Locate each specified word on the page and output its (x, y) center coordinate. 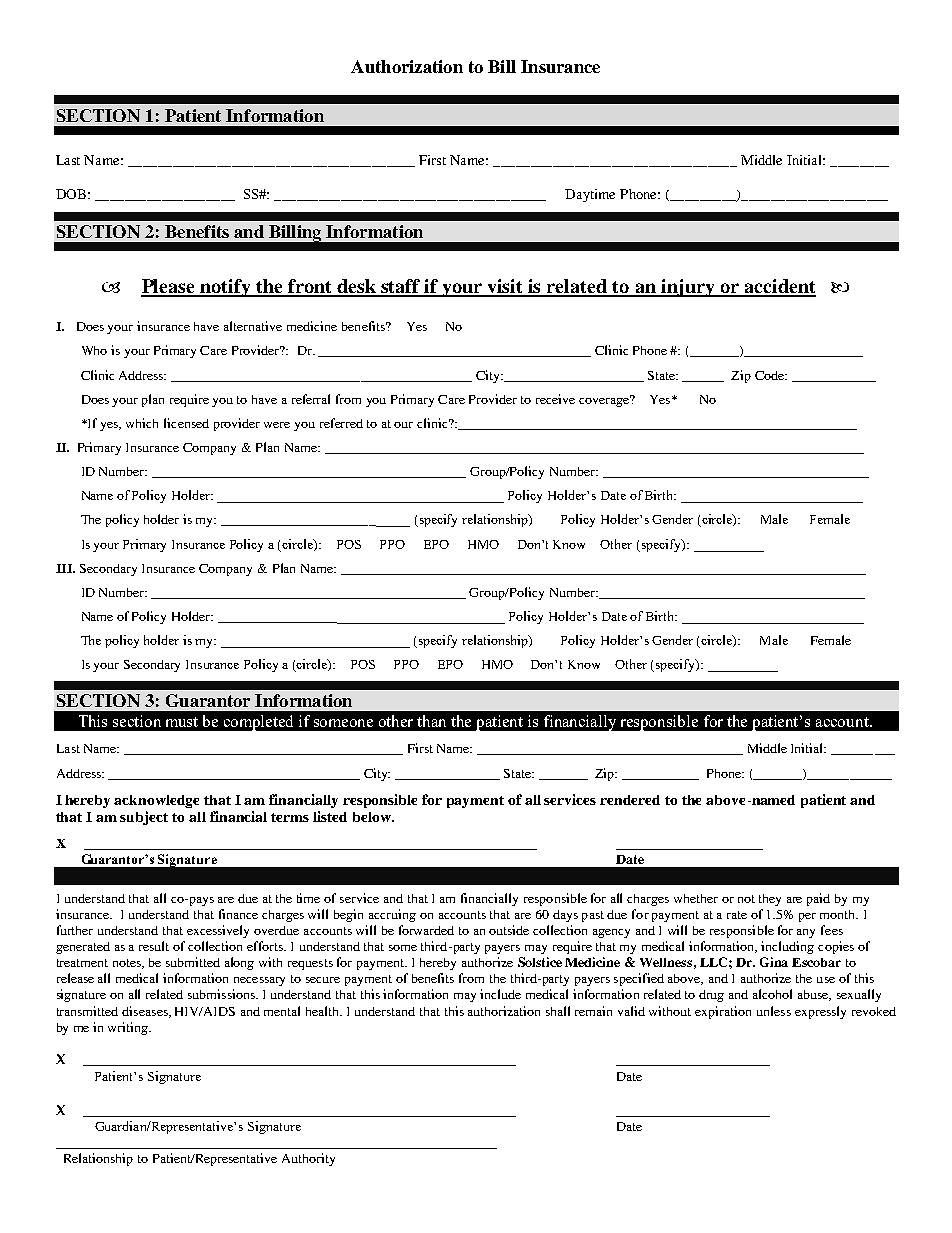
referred (341, 423)
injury (688, 288)
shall (558, 1011)
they (770, 900)
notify (226, 288)
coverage (605, 401)
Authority (308, 1159)
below (373, 817)
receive (555, 399)
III (65, 568)
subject (144, 818)
